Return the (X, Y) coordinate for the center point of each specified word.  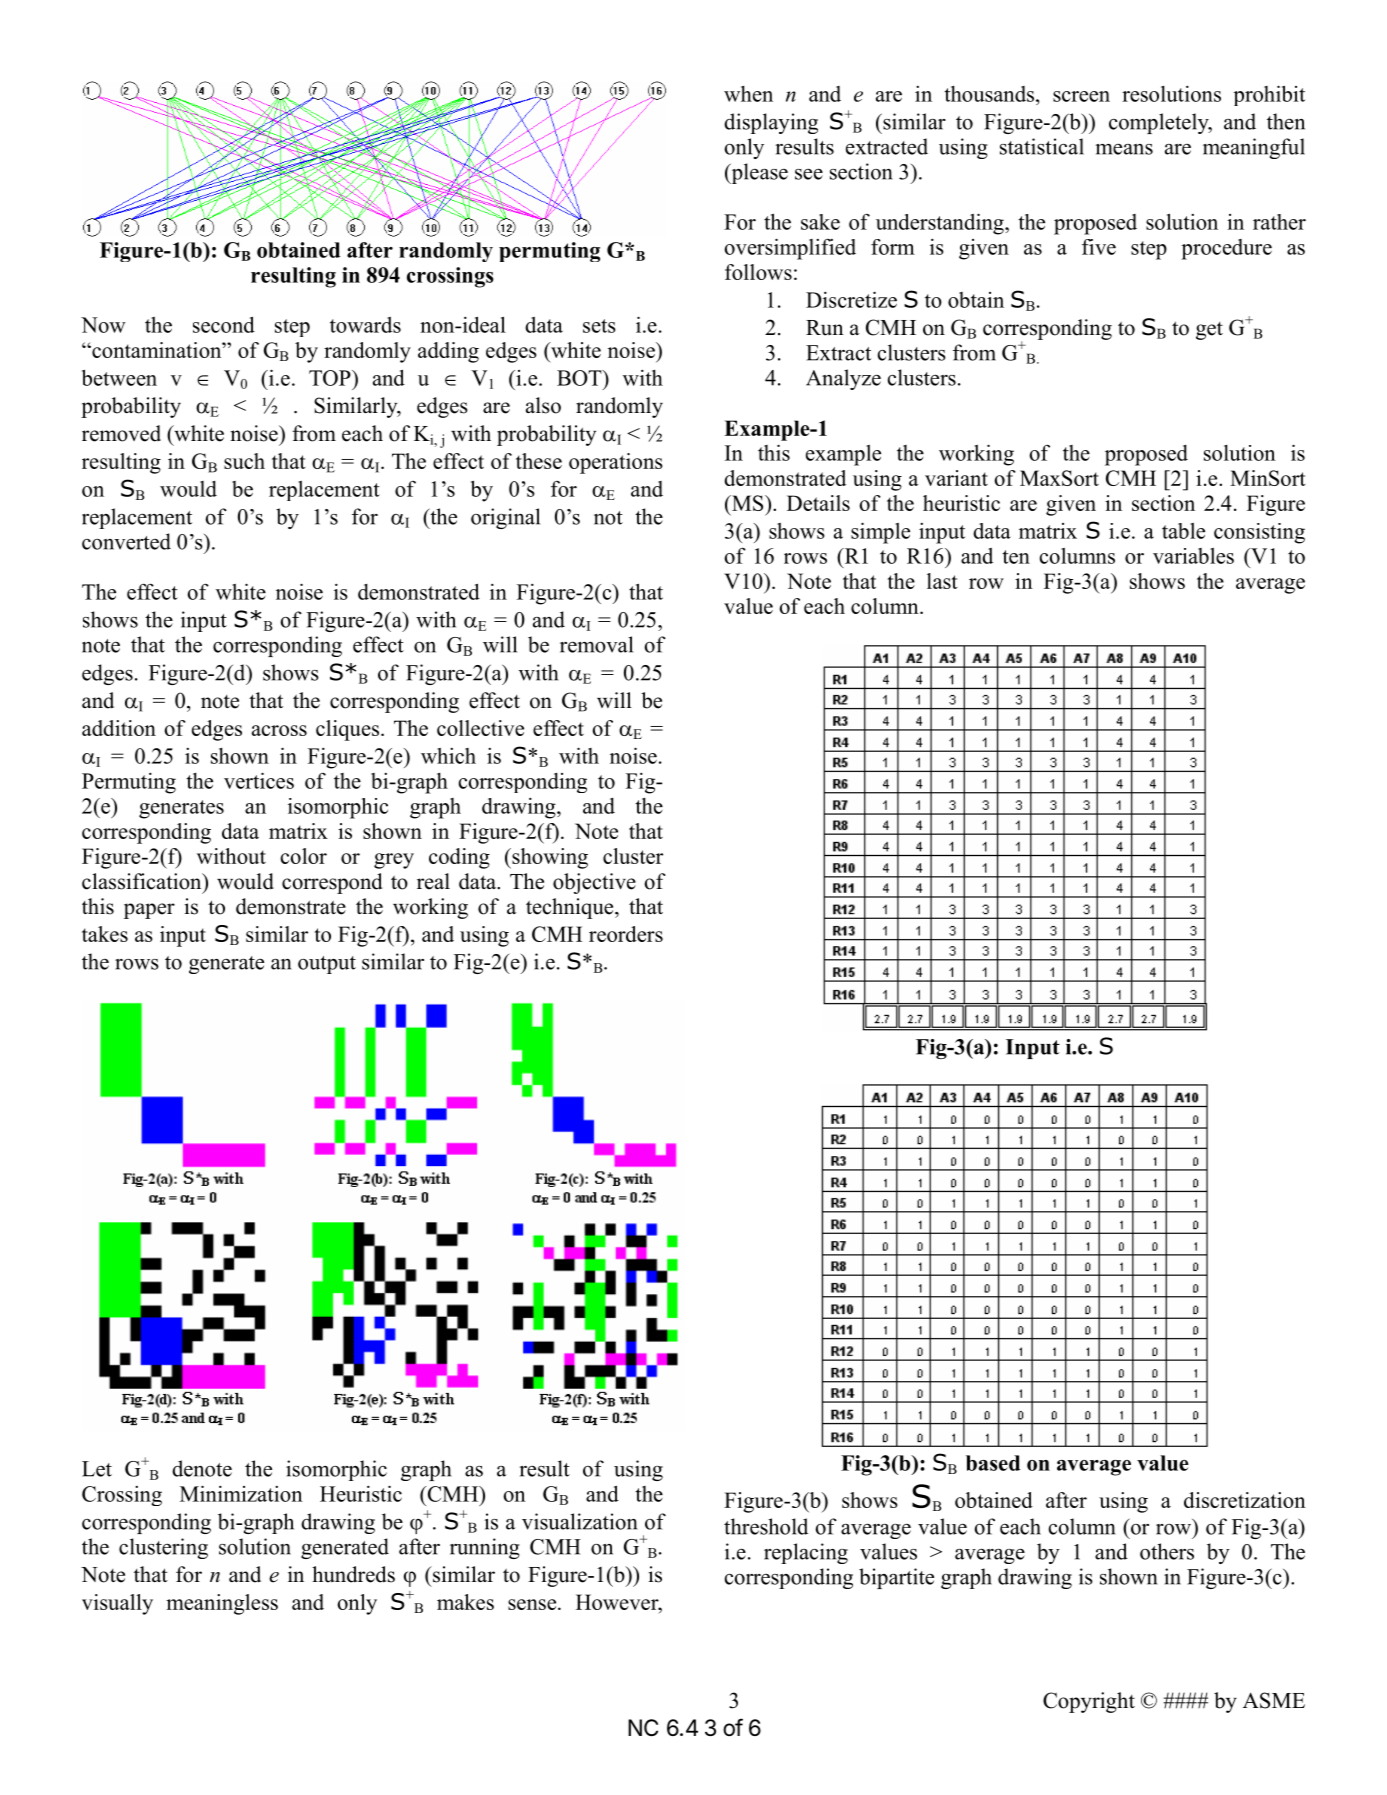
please (758, 173)
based (993, 1463)
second (224, 324)
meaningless (222, 1604)
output (327, 965)
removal (596, 644)
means (1124, 149)
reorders (626, 934)
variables (1193, 556)
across (279, 730)
